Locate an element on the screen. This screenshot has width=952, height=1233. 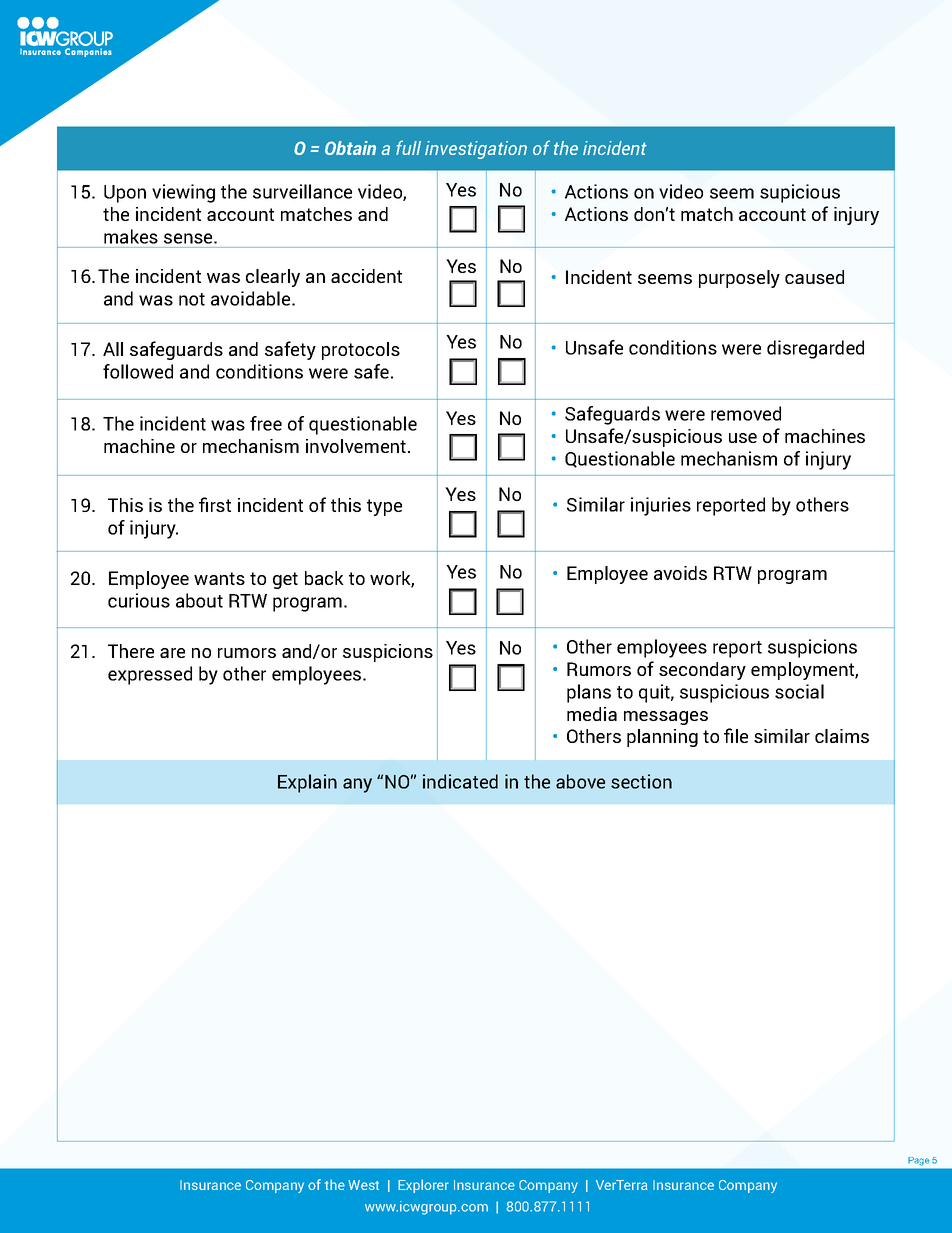
viewing is located at coordinates (183, 193).
